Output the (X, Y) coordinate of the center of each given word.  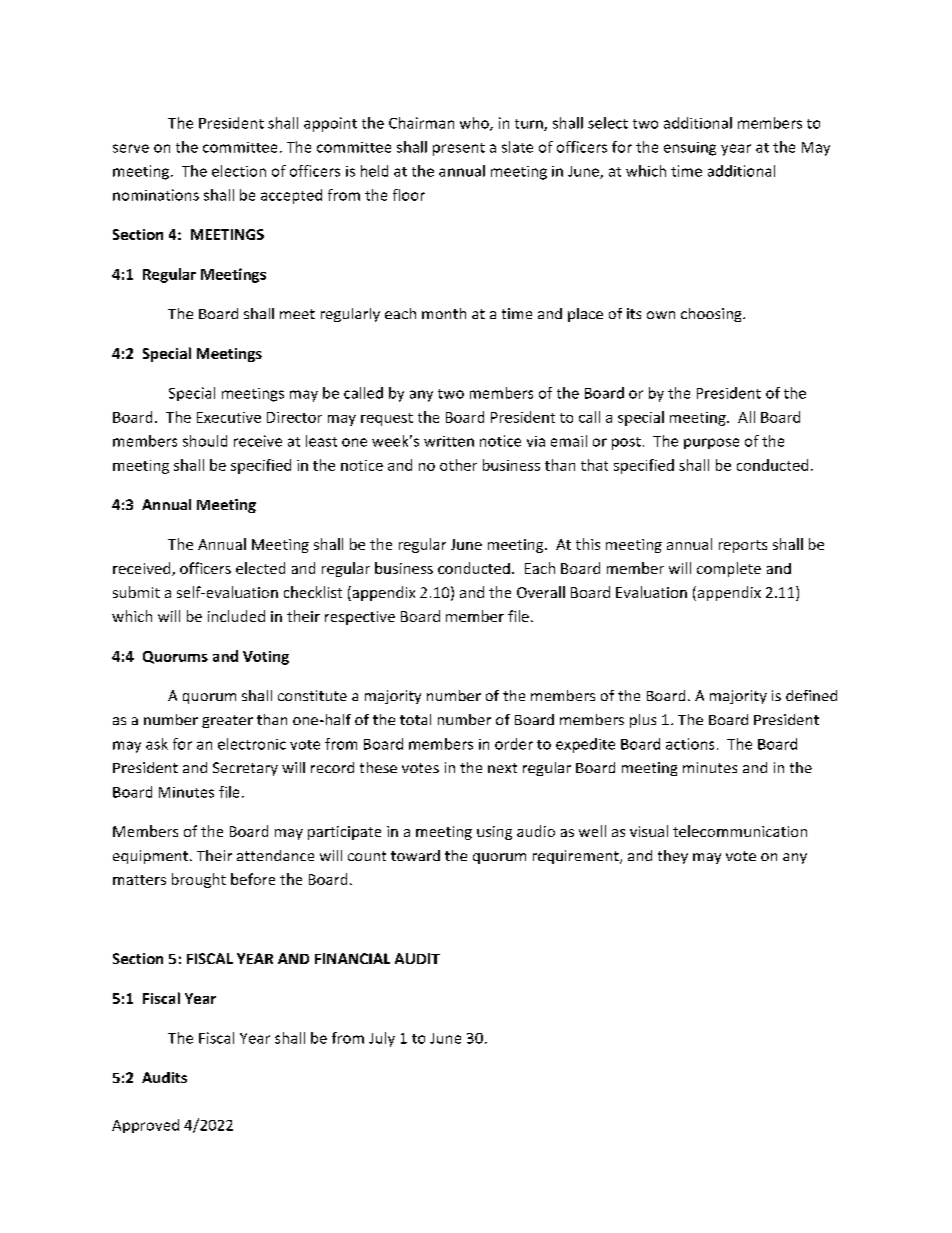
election (239, 171)
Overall (541, 592)
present (459, 149)
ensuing (690, 149)
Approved (145, 1126)
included (236, 616)
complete (729, 569)
